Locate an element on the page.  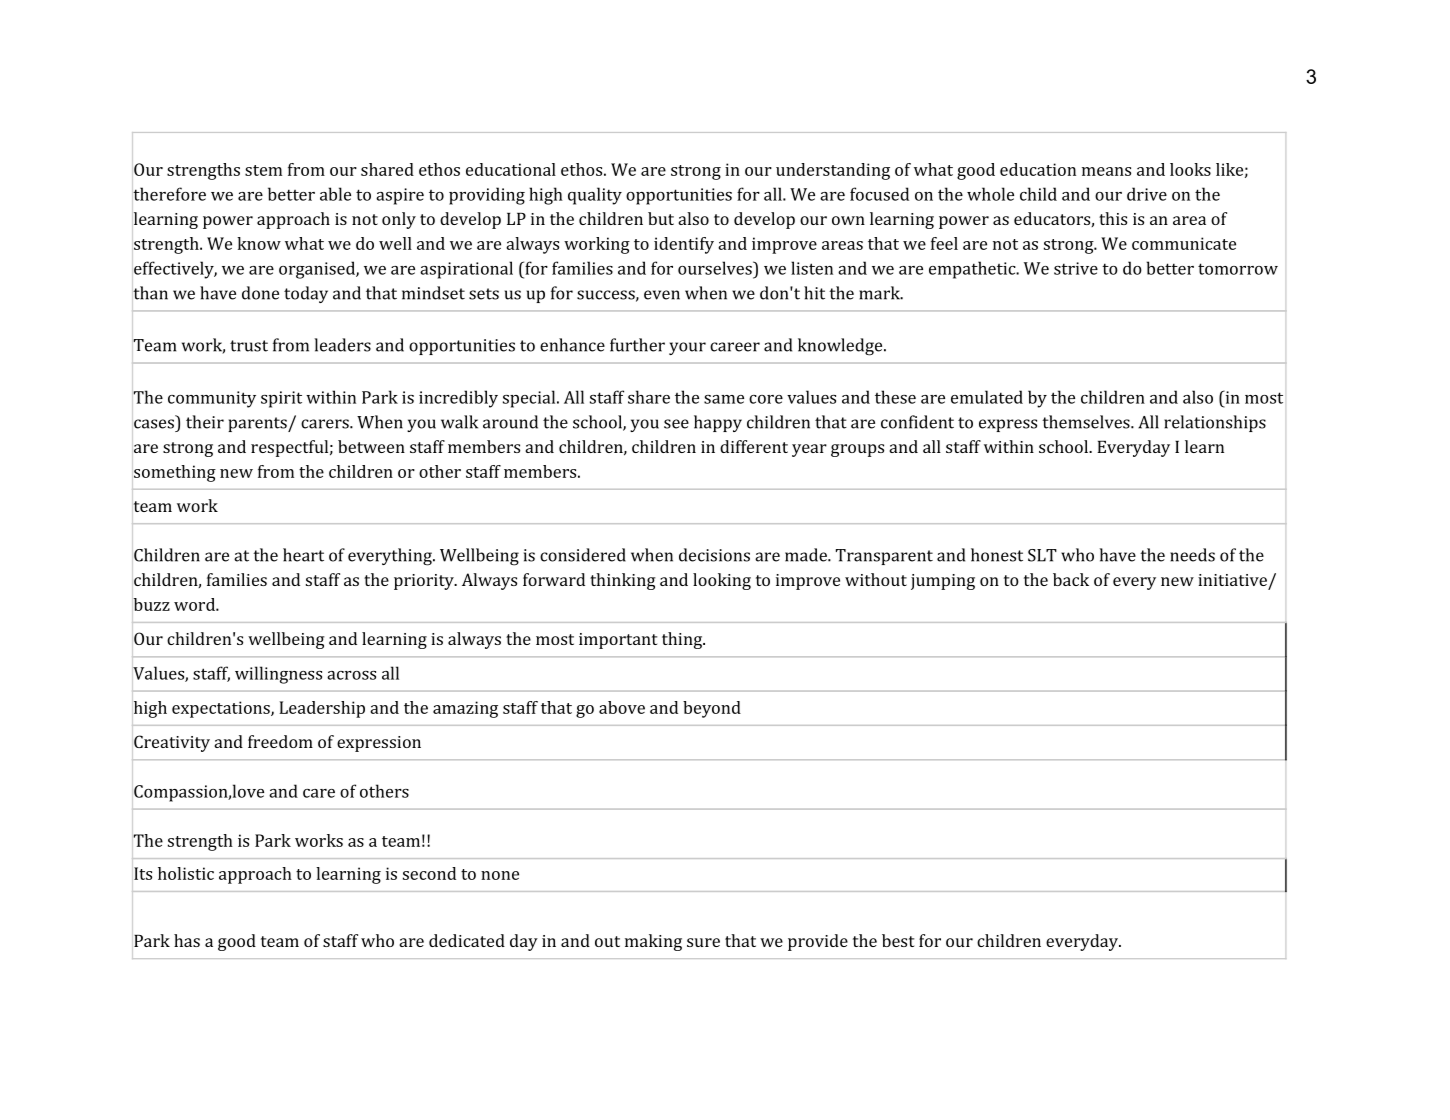
able is located at coordinates (335, 194).
